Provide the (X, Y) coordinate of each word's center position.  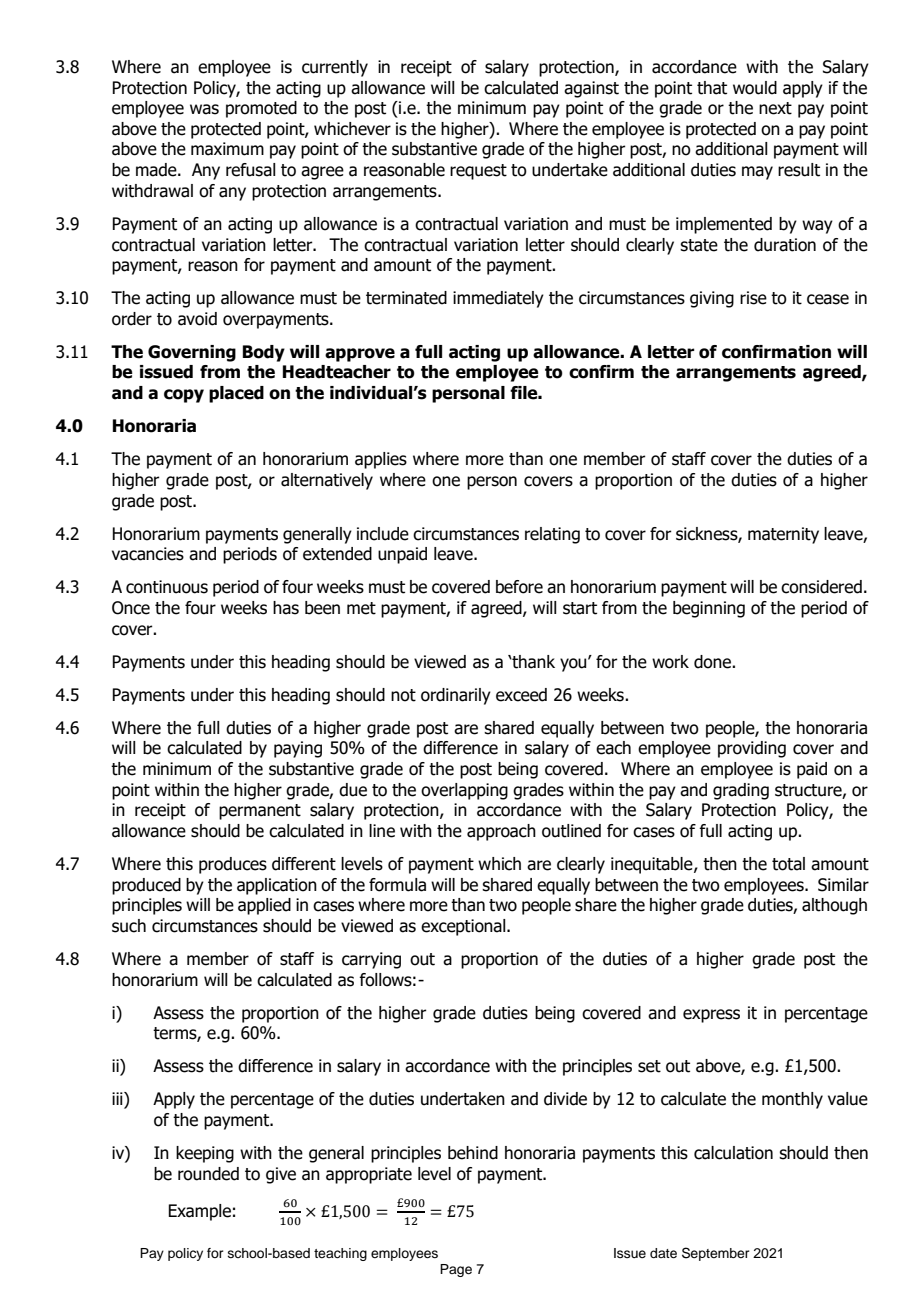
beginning (709, 609)
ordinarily (456, 696)
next (775, 108)
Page (456, 1270)
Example (199, 1212)
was (204, 109)
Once (131, 608)
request (478, 172)
